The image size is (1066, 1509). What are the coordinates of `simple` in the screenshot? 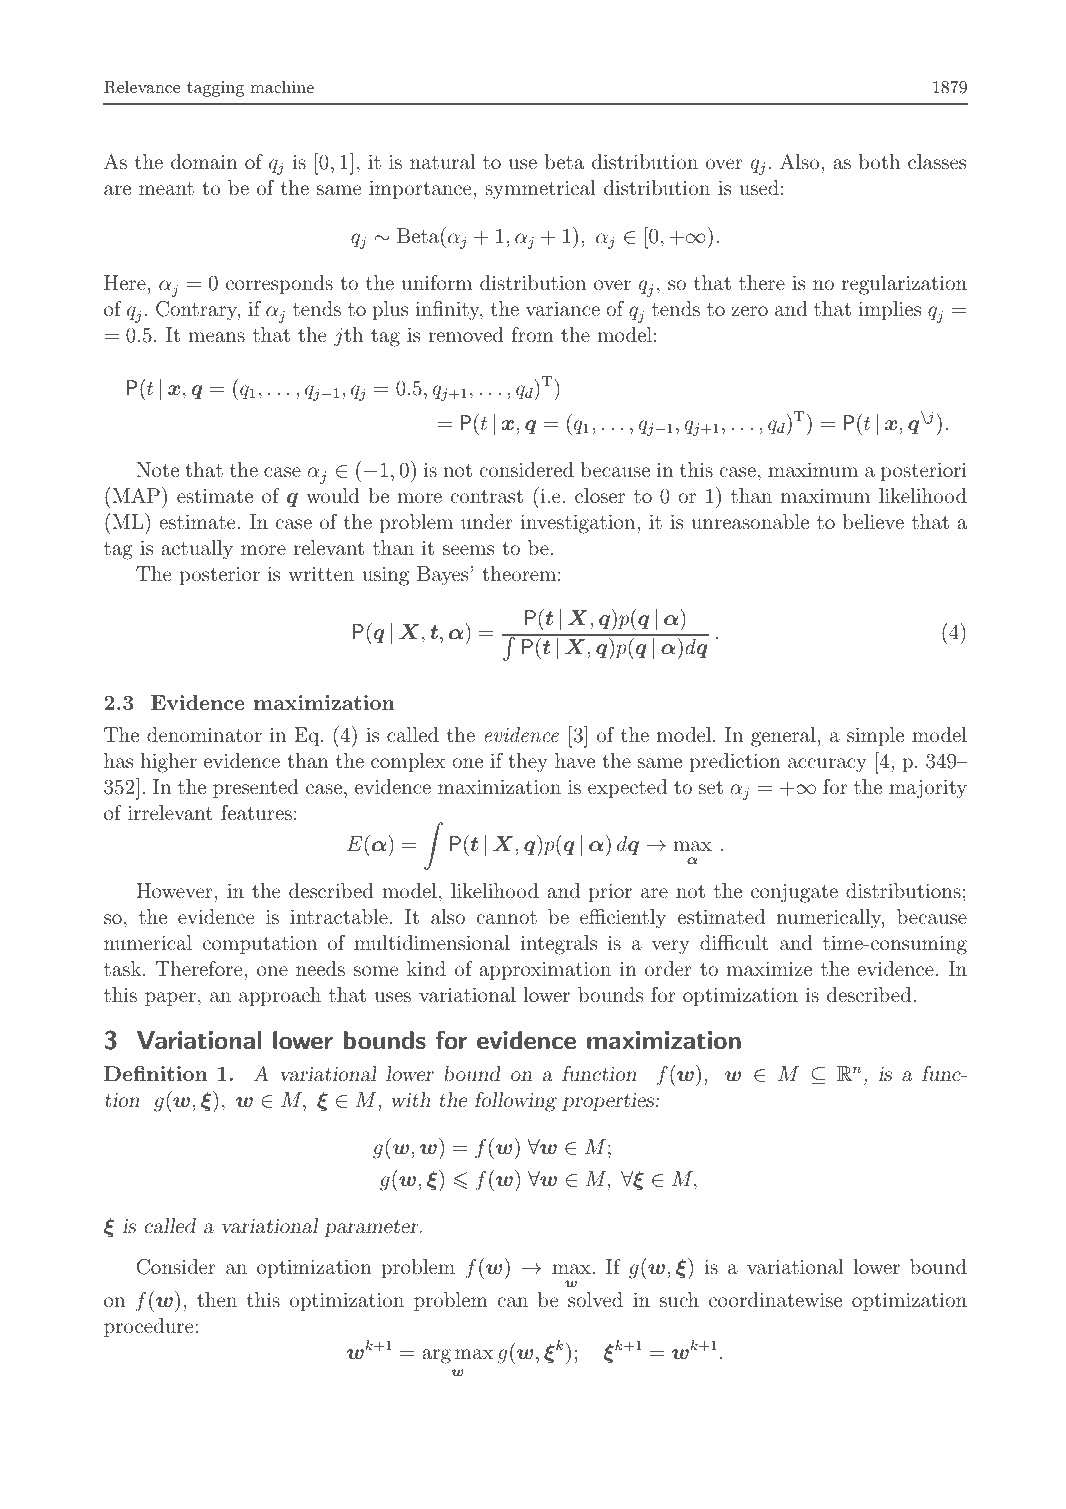 It's located at (875, 736).
